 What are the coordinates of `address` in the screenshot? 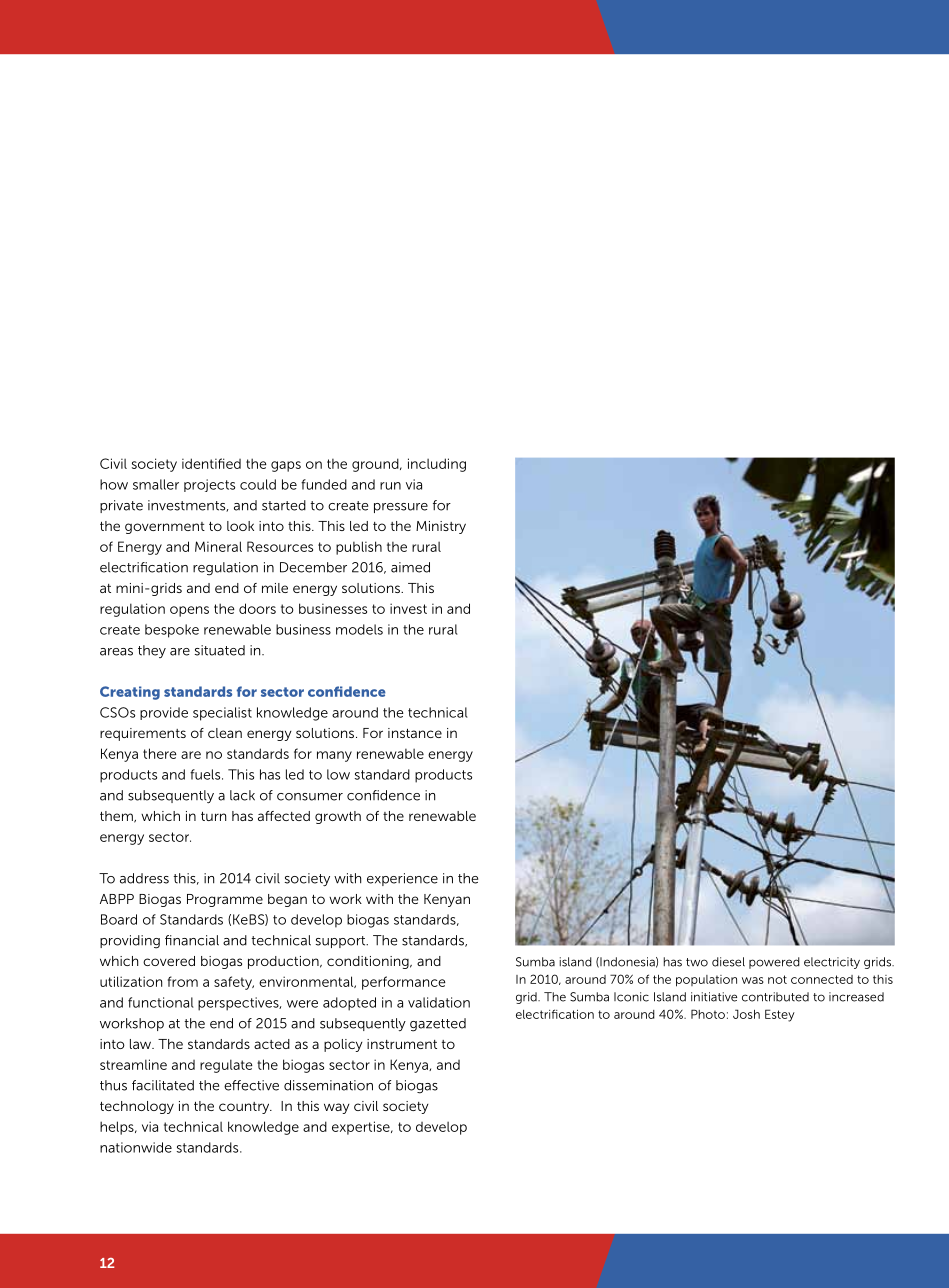 It's located at (144, 878).
